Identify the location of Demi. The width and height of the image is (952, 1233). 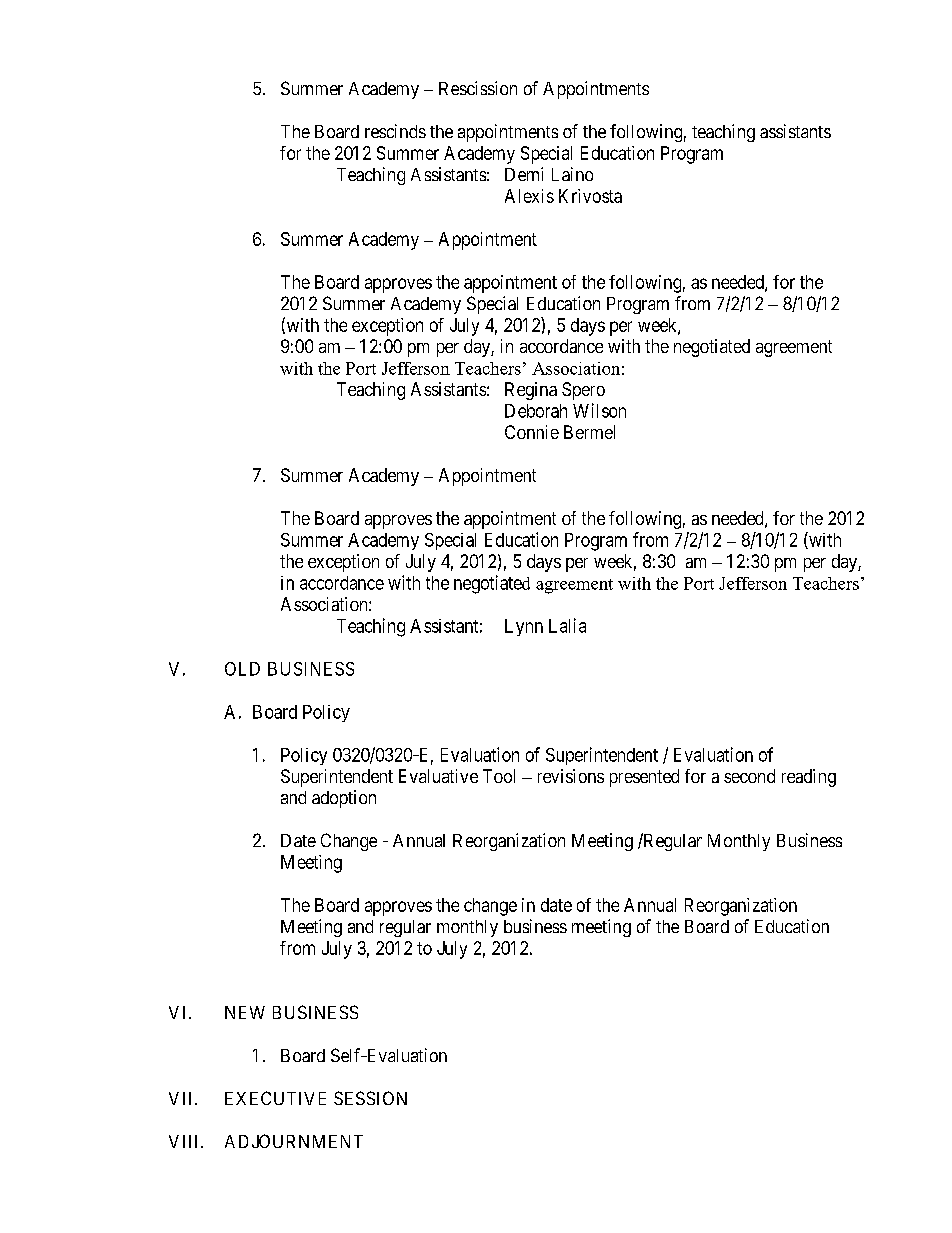
(524, 174).
